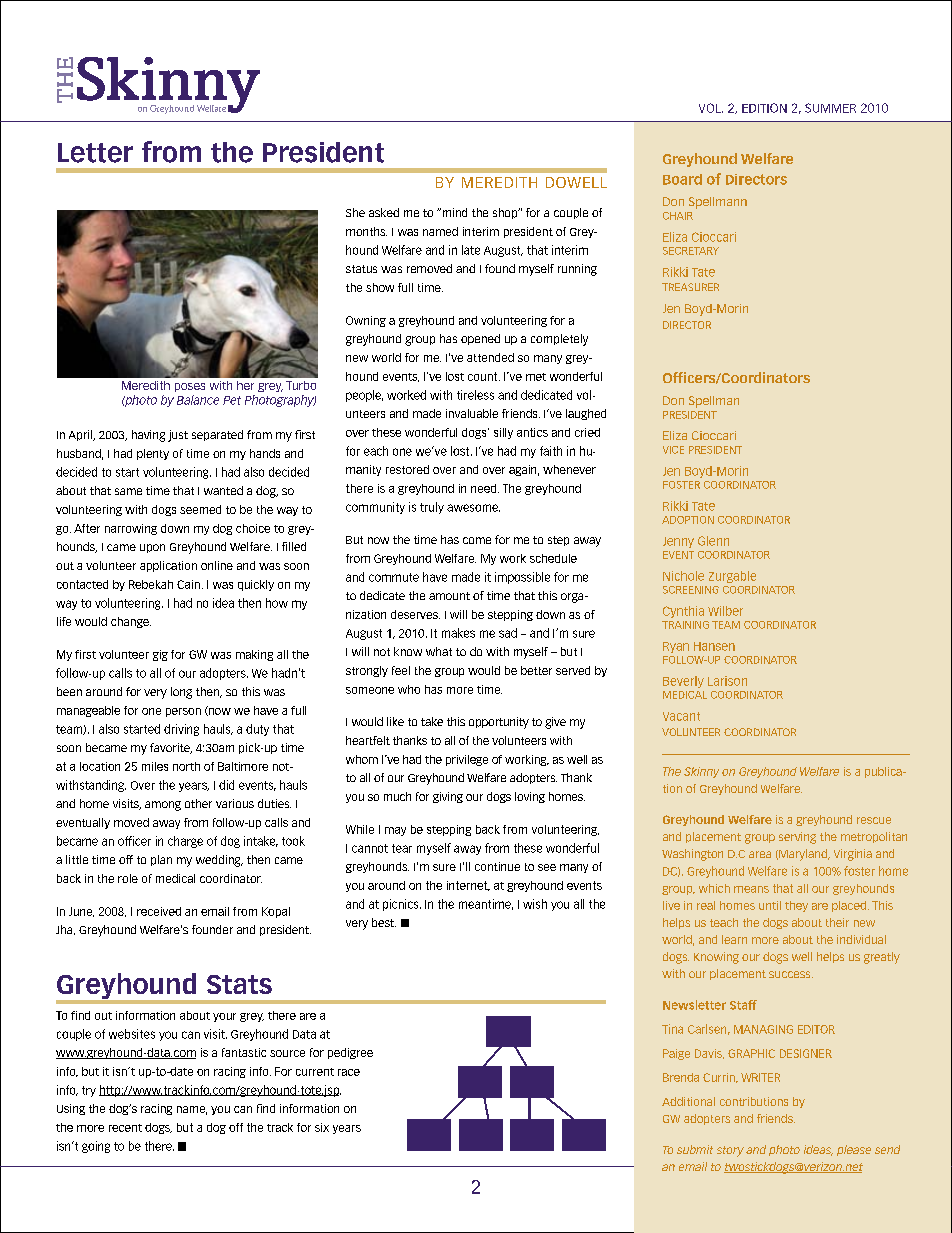 The height and width of the screenshot is (1233, 952). What do you see at coordinates (153, 454) in the screenshot?
I see `plenty` at bounding box center [153, 454].
